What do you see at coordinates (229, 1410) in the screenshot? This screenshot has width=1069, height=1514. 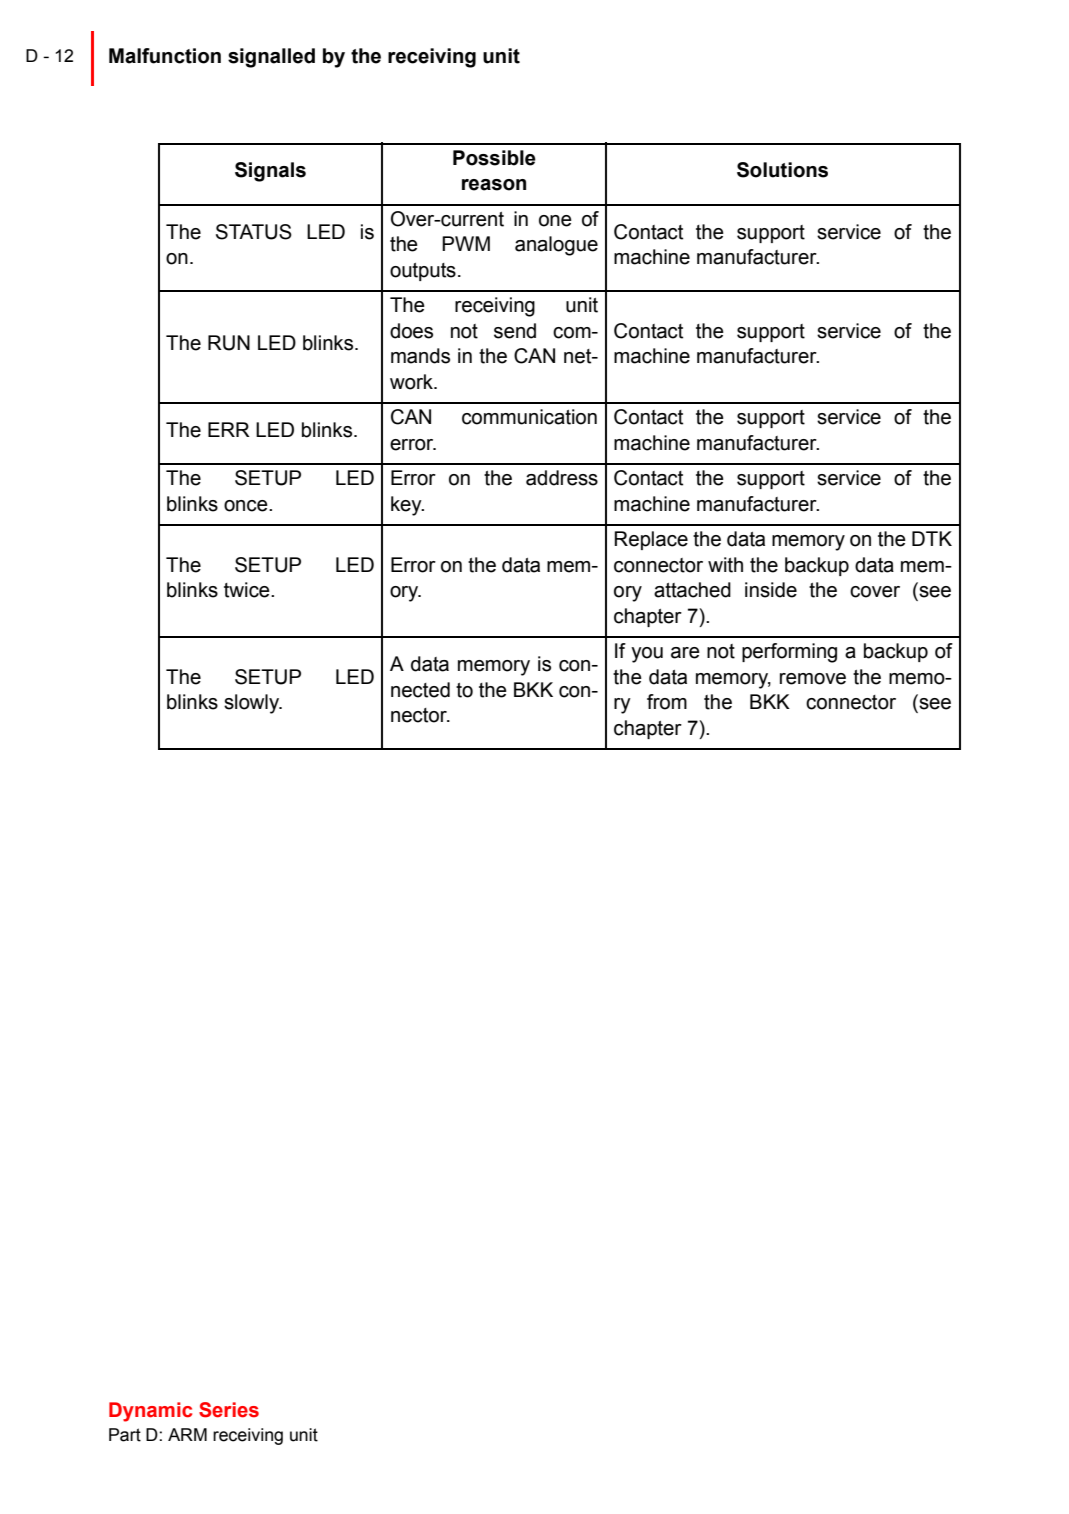 I see `Series` at bounding box center [229, 1410].
